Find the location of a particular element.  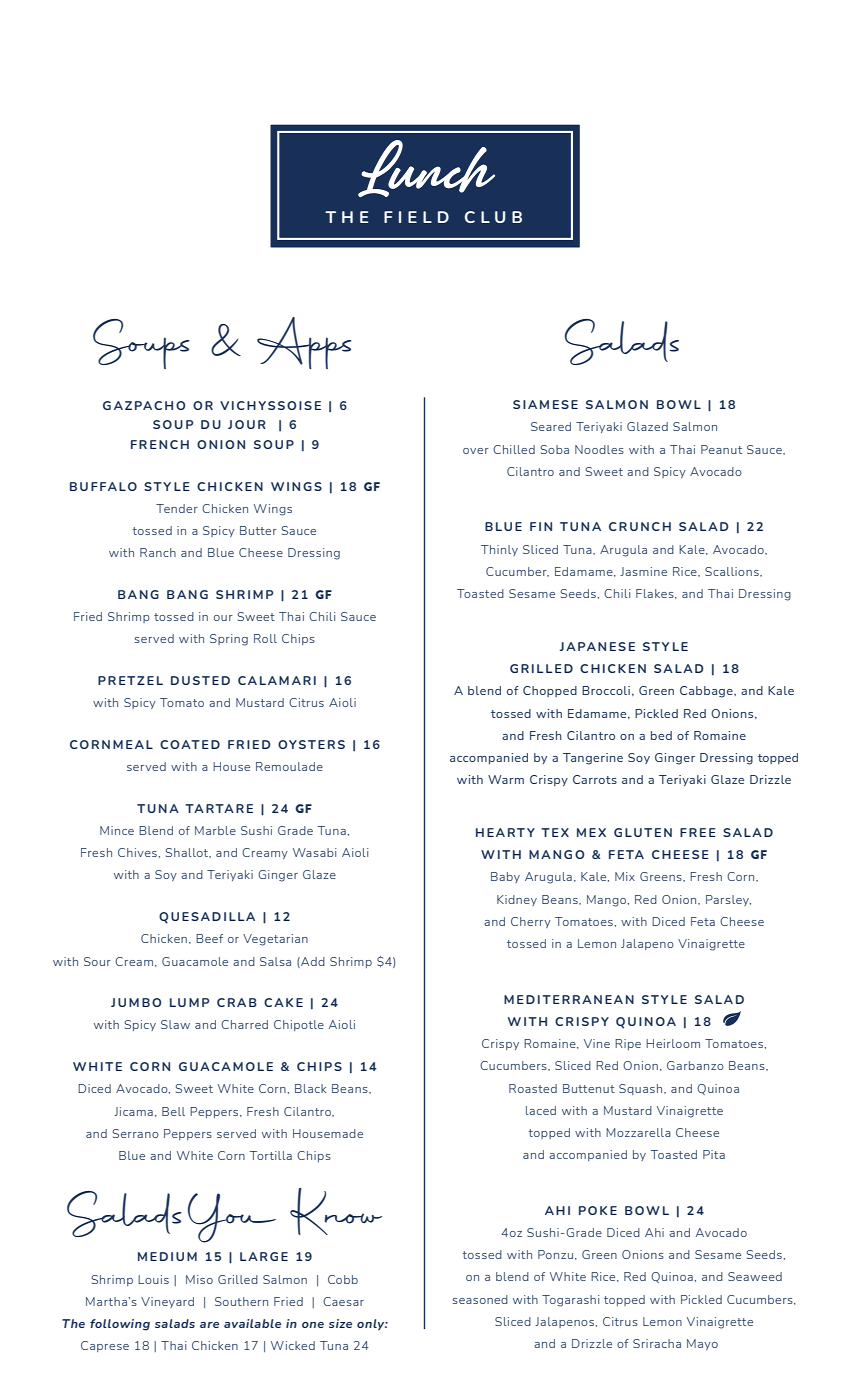

FIELD is located at coordinates (416, 217).
